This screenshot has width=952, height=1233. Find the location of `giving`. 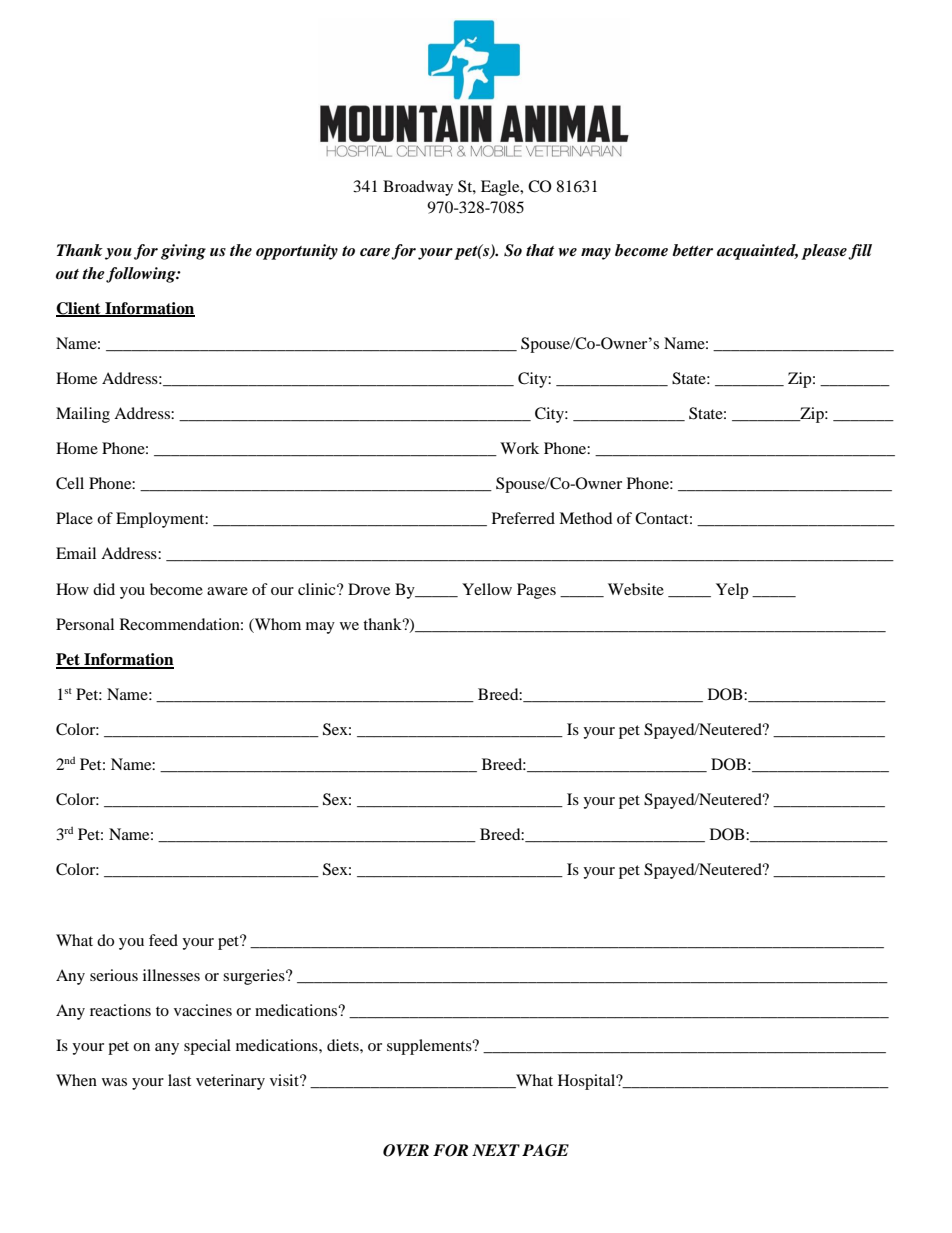

giving is located at coordinates (183, 252).
